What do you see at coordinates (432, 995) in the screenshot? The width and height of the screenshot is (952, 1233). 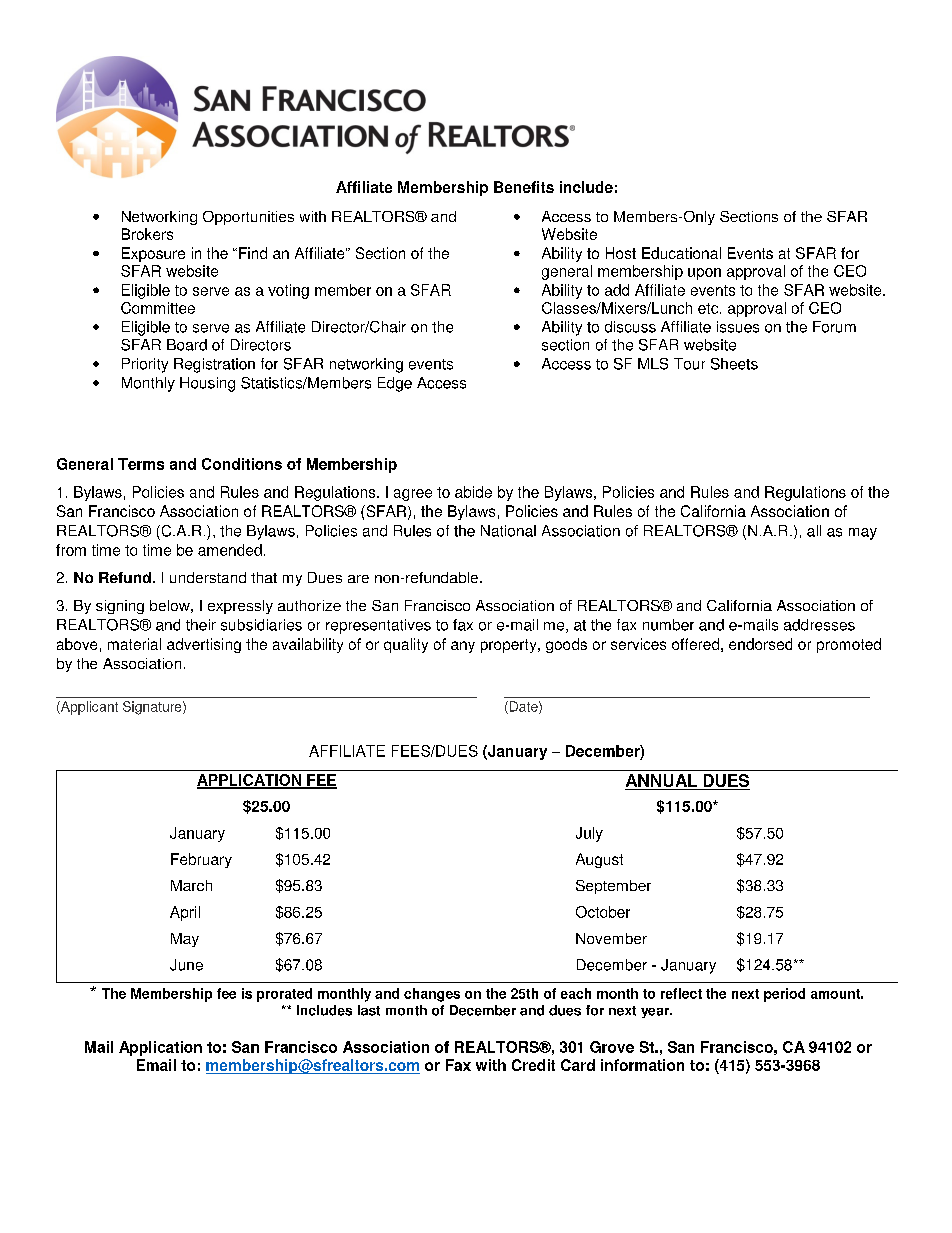 I see `changes` at bounding box center [432, 995].
